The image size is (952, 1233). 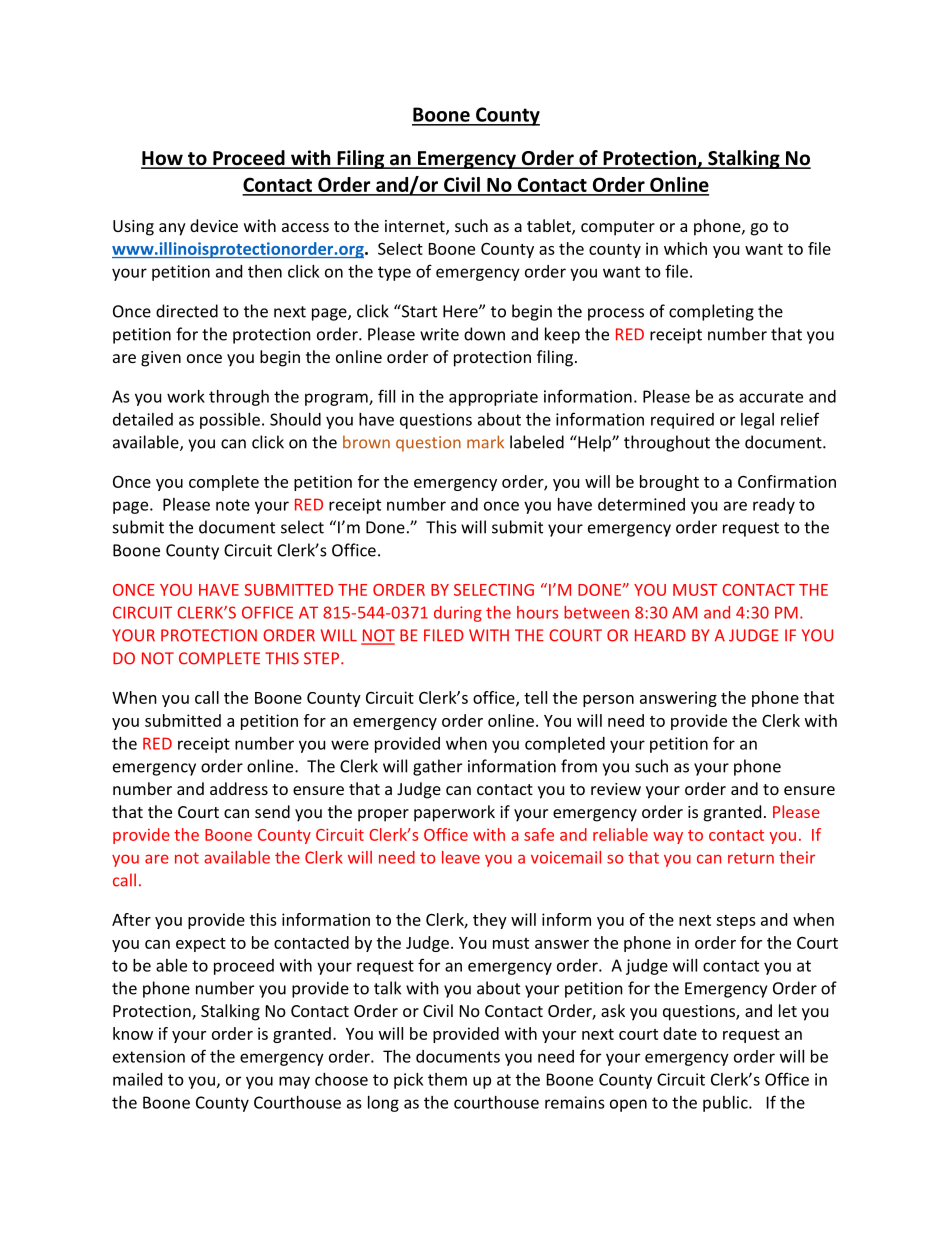 What do you see at coordinates (233, 505) in the screenshot?
I see `note` at bounding box center [233, 505].
